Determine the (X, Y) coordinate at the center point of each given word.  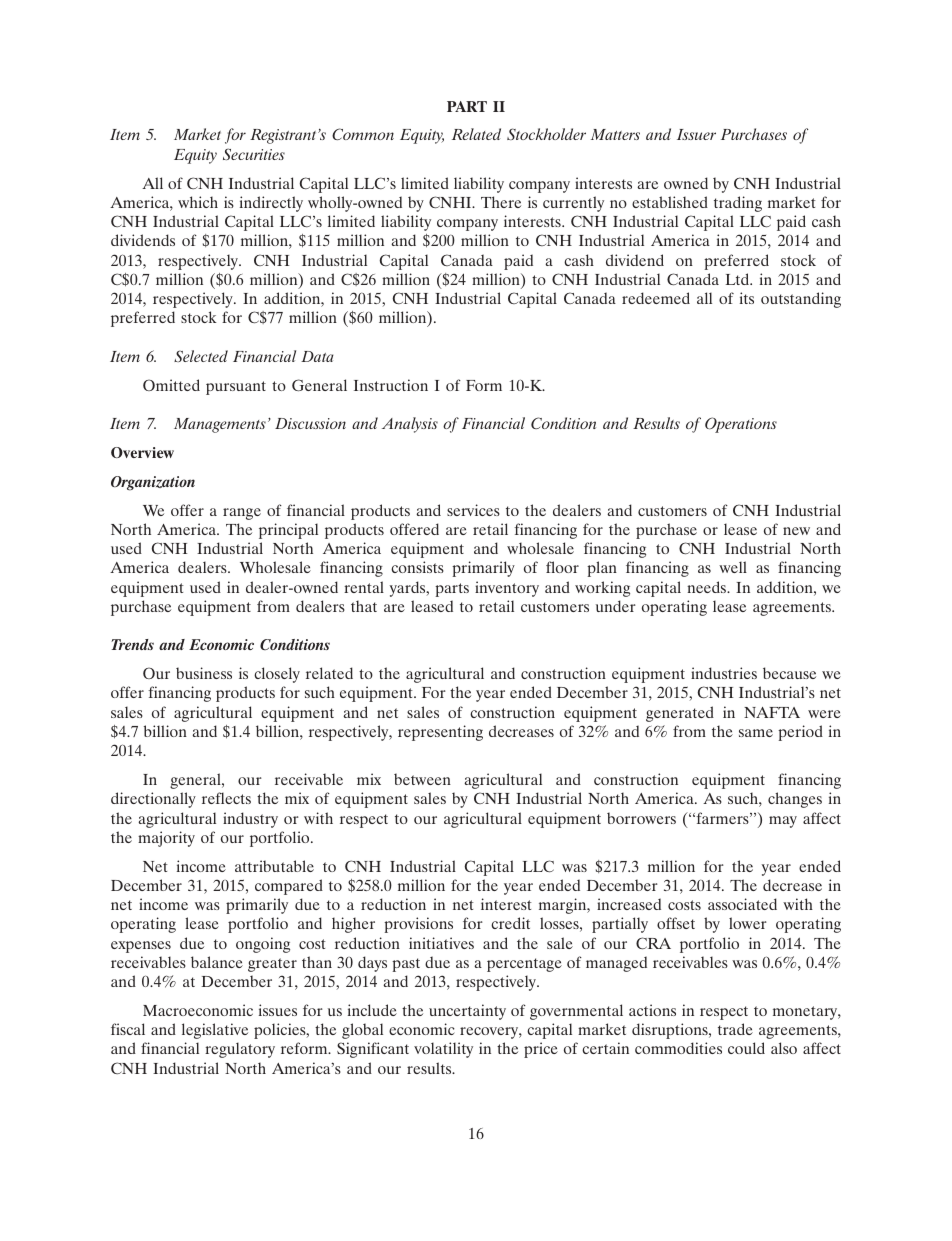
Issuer (696, 134)
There (501, 202)
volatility (443, 1050)
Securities (254, 154)
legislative (215, 1031)
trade (735, 1029)
